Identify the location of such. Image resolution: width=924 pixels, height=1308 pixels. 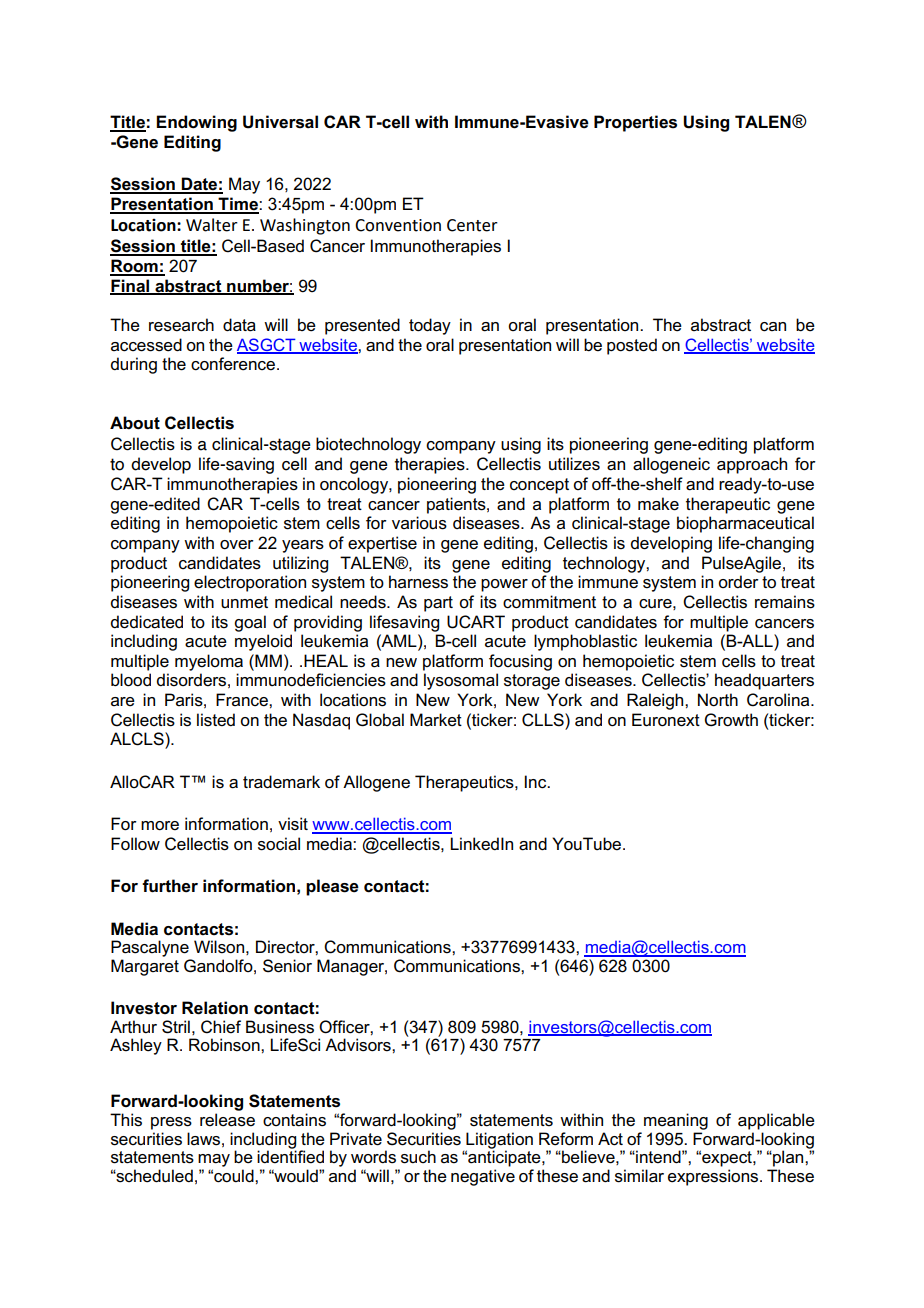
(418, 1157).
